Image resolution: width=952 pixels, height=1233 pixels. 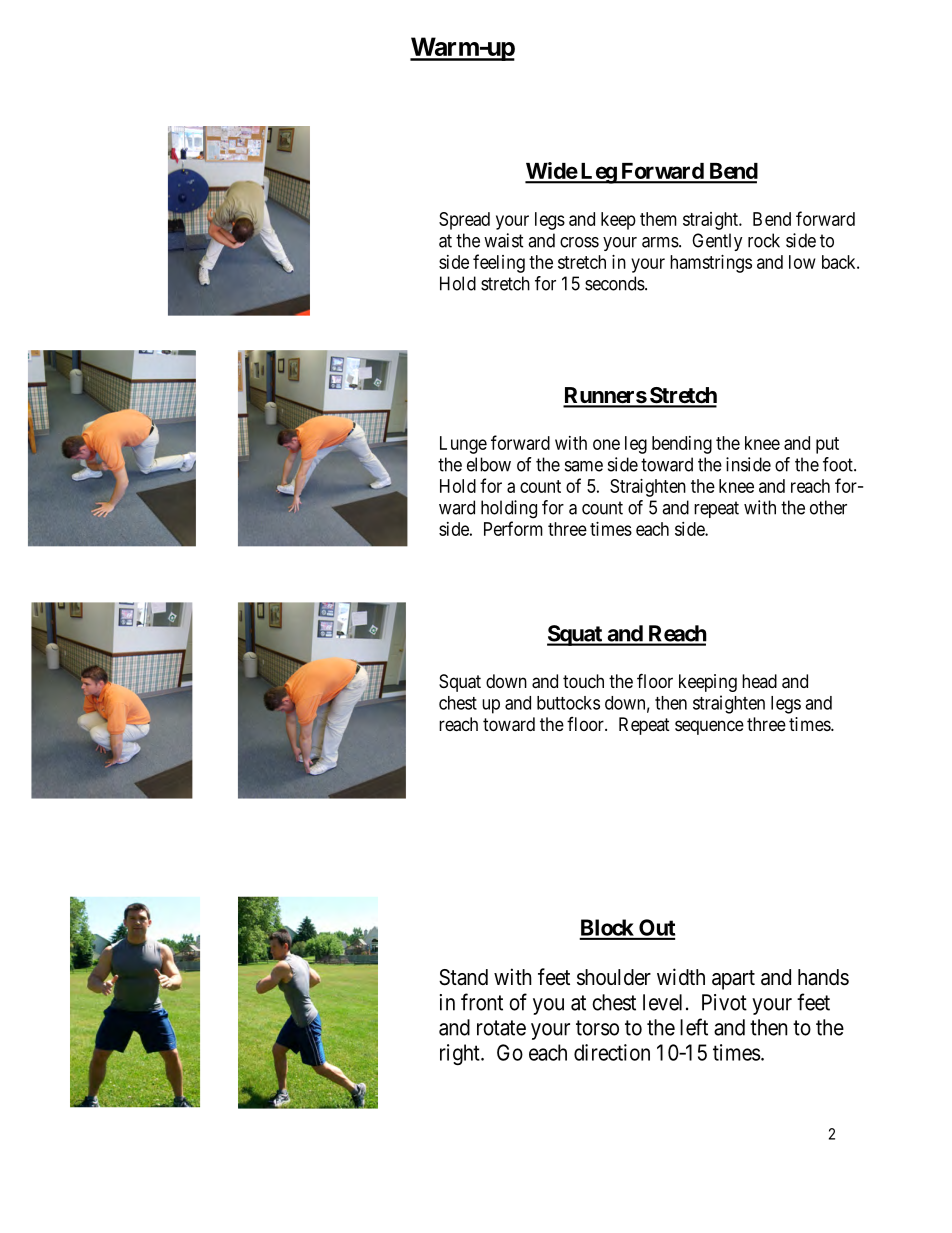 What do you see at coordinates (513, 528) in the page?
I see `Perform` at bounding box center [513, 528].
